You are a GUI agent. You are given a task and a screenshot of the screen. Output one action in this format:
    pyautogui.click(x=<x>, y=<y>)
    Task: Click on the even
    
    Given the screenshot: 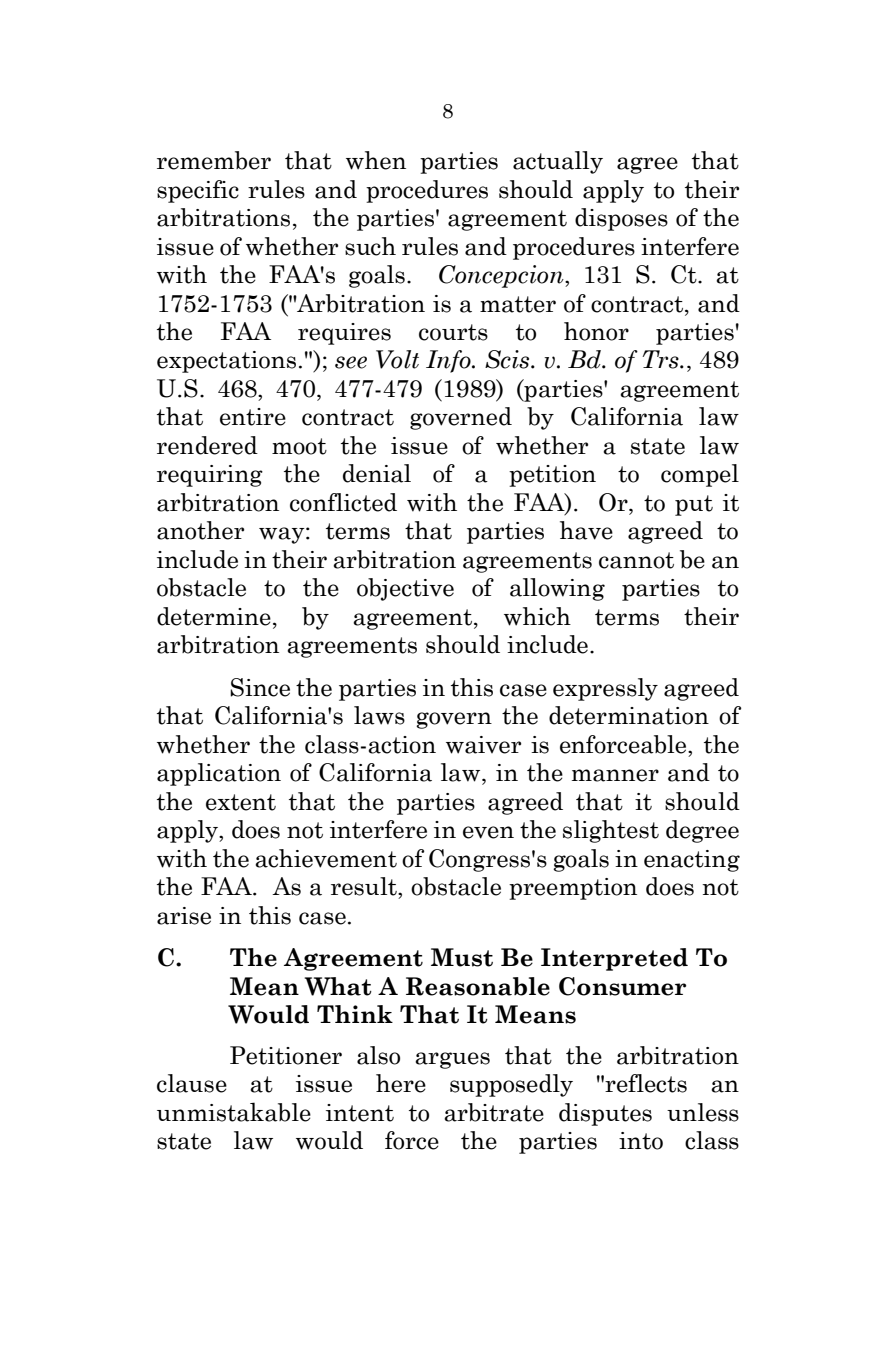 What is the action you would take?
    pyautogui.click(x=488, y=832)
